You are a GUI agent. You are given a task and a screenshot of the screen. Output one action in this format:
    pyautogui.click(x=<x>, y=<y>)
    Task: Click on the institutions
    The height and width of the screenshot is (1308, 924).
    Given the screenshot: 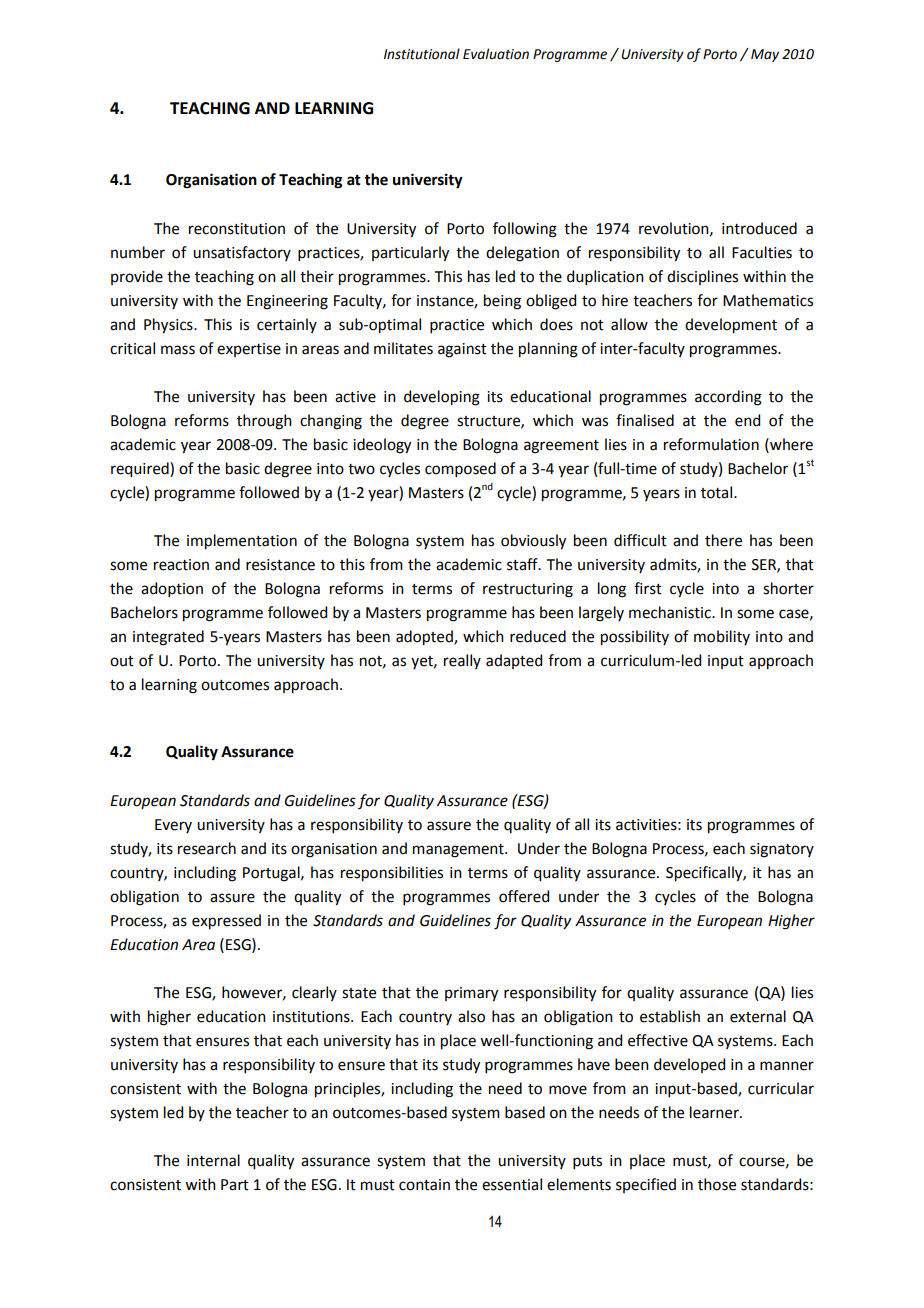 What is the action you would take?
    pyautogui.click(x=312, y=1017)
